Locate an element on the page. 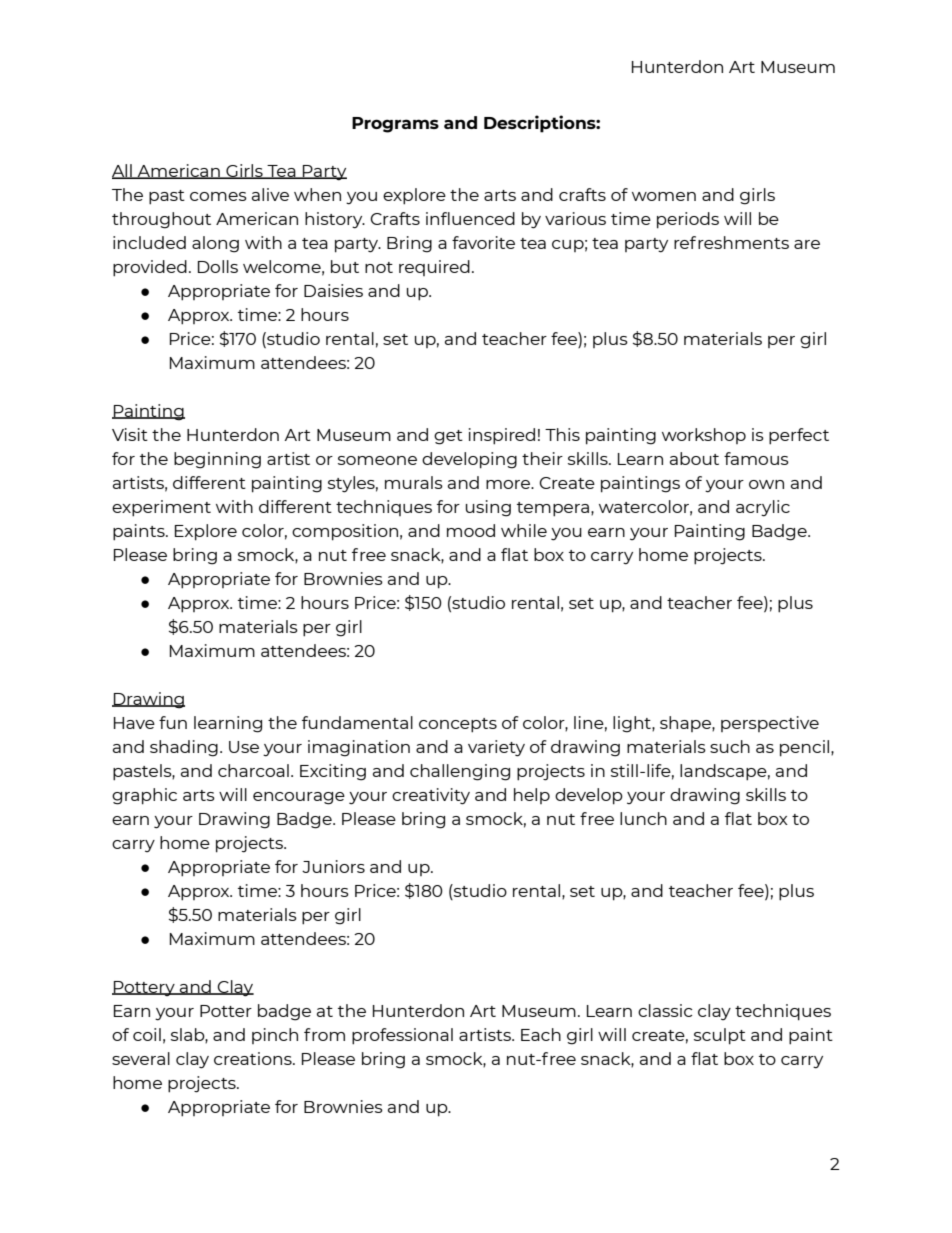  Have is located at coordinates (134, 723).
